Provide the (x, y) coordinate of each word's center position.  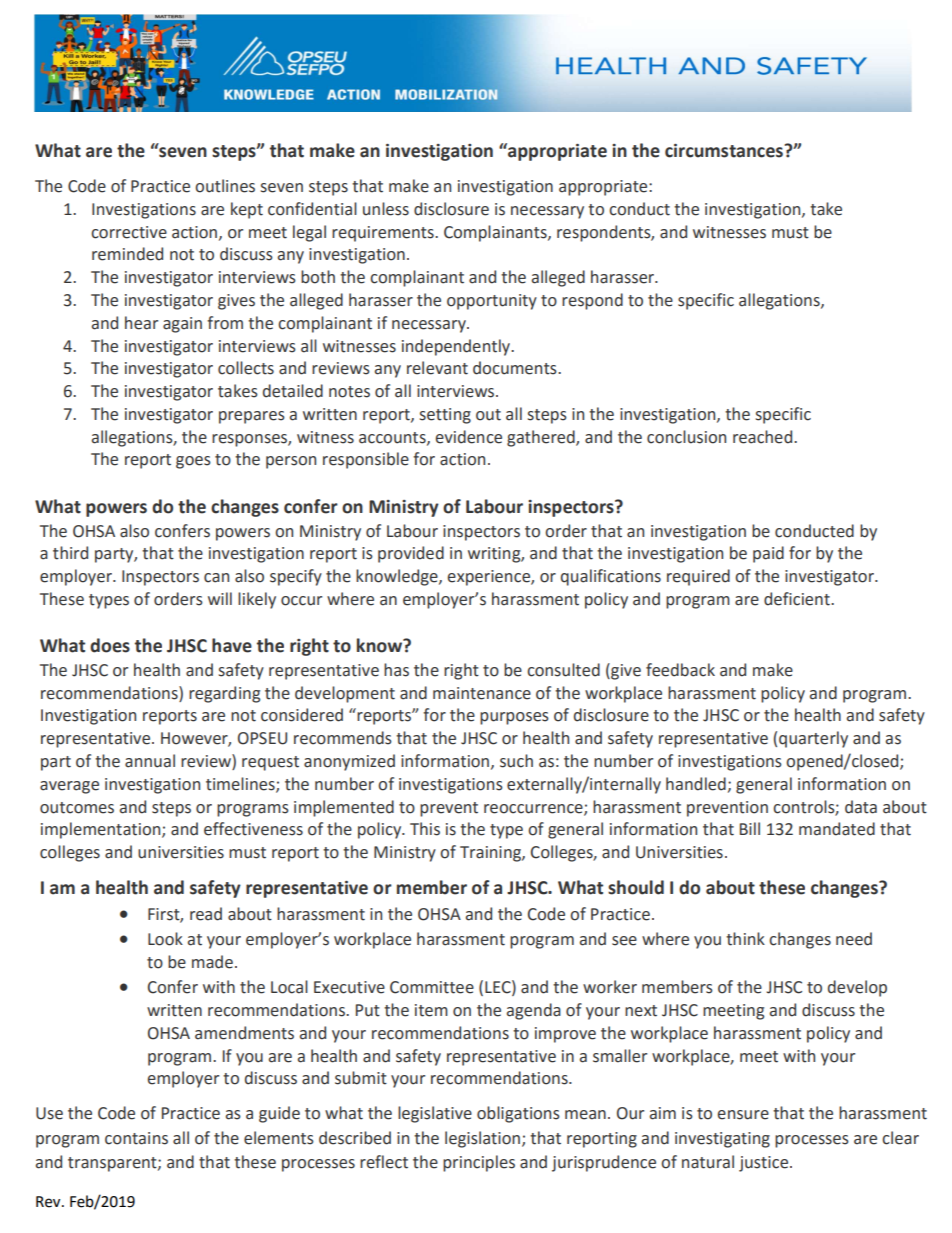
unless (386, 209)
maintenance (482, 693)
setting (445, 416)
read (206, 914)
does (110, 645)
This (425, 829)
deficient (798, 599)
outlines (225, 186)
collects (246, 368)
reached (764, 437)
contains (136, 1138)
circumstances (725, 151)
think (745, 939)
